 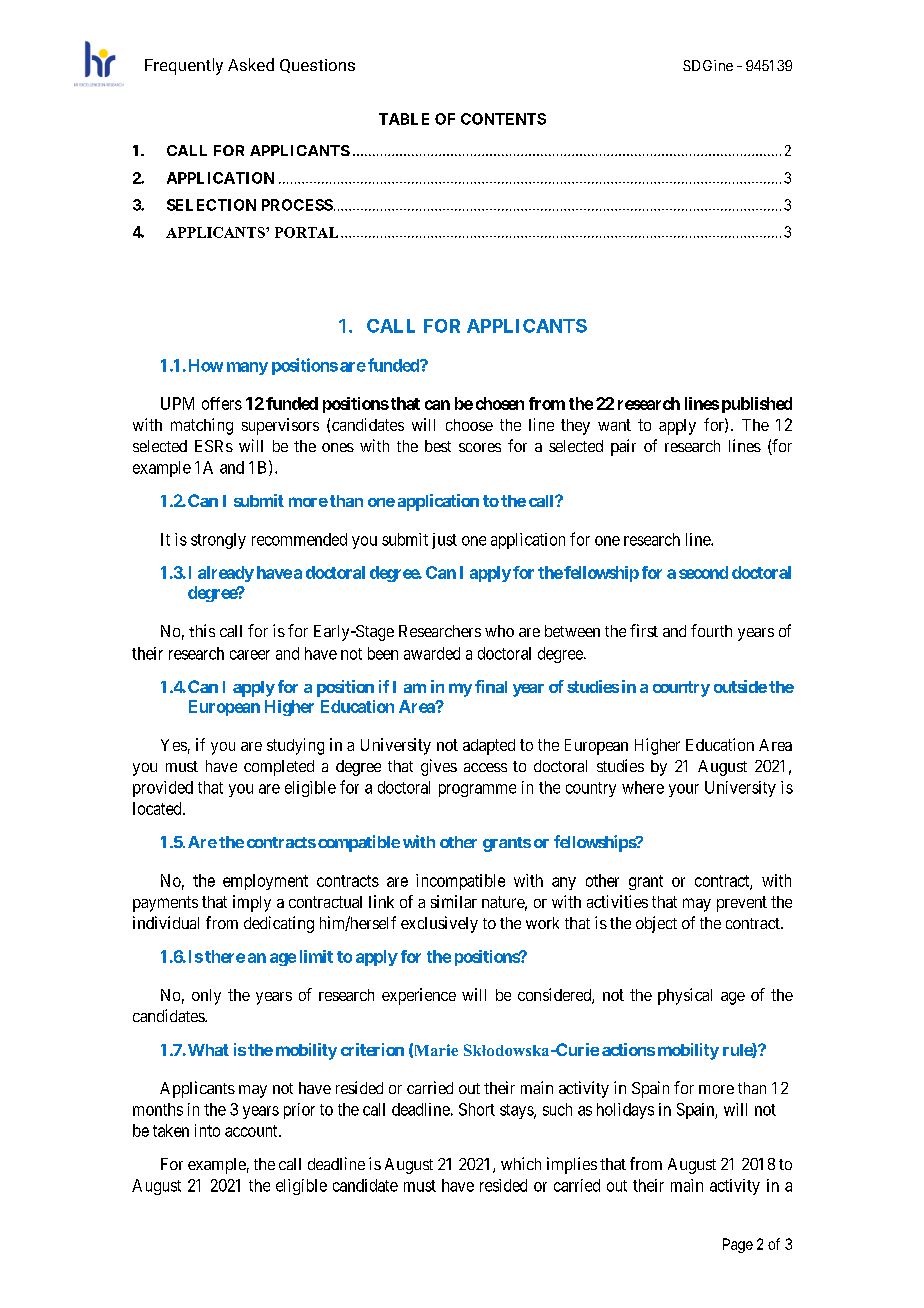 I want to click on Page, so click(x=738, y=1245).
